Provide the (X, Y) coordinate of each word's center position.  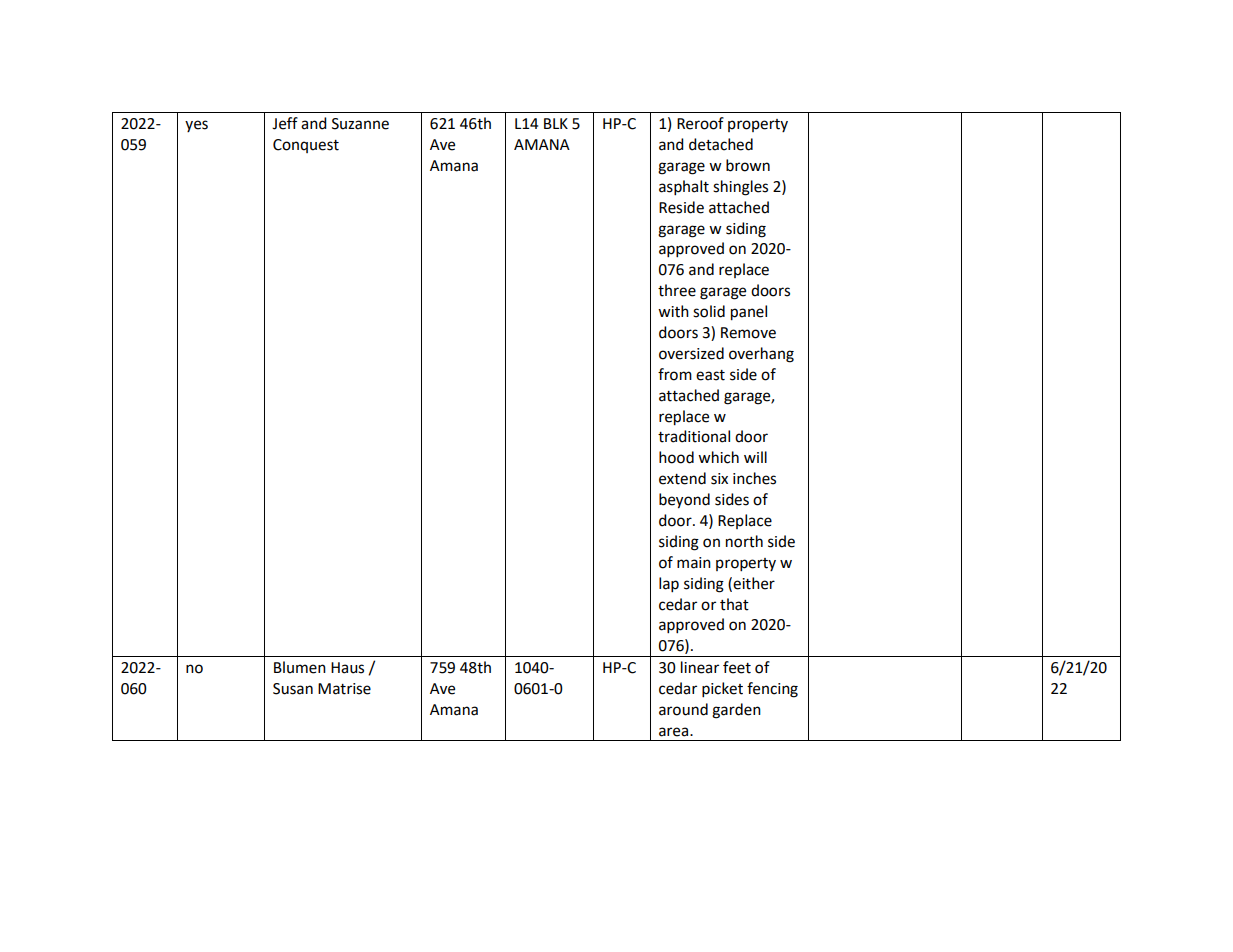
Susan (293, 689)
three (677, 290)
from (675, 374)
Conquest (306, 146)
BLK (556, 123)
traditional (694, 436)
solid (709, 311)
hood (676, 457)
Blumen (300, 667)
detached (721, 144)
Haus (347, 668)
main (694, 563)
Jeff (285, 123)
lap (669, 585)
